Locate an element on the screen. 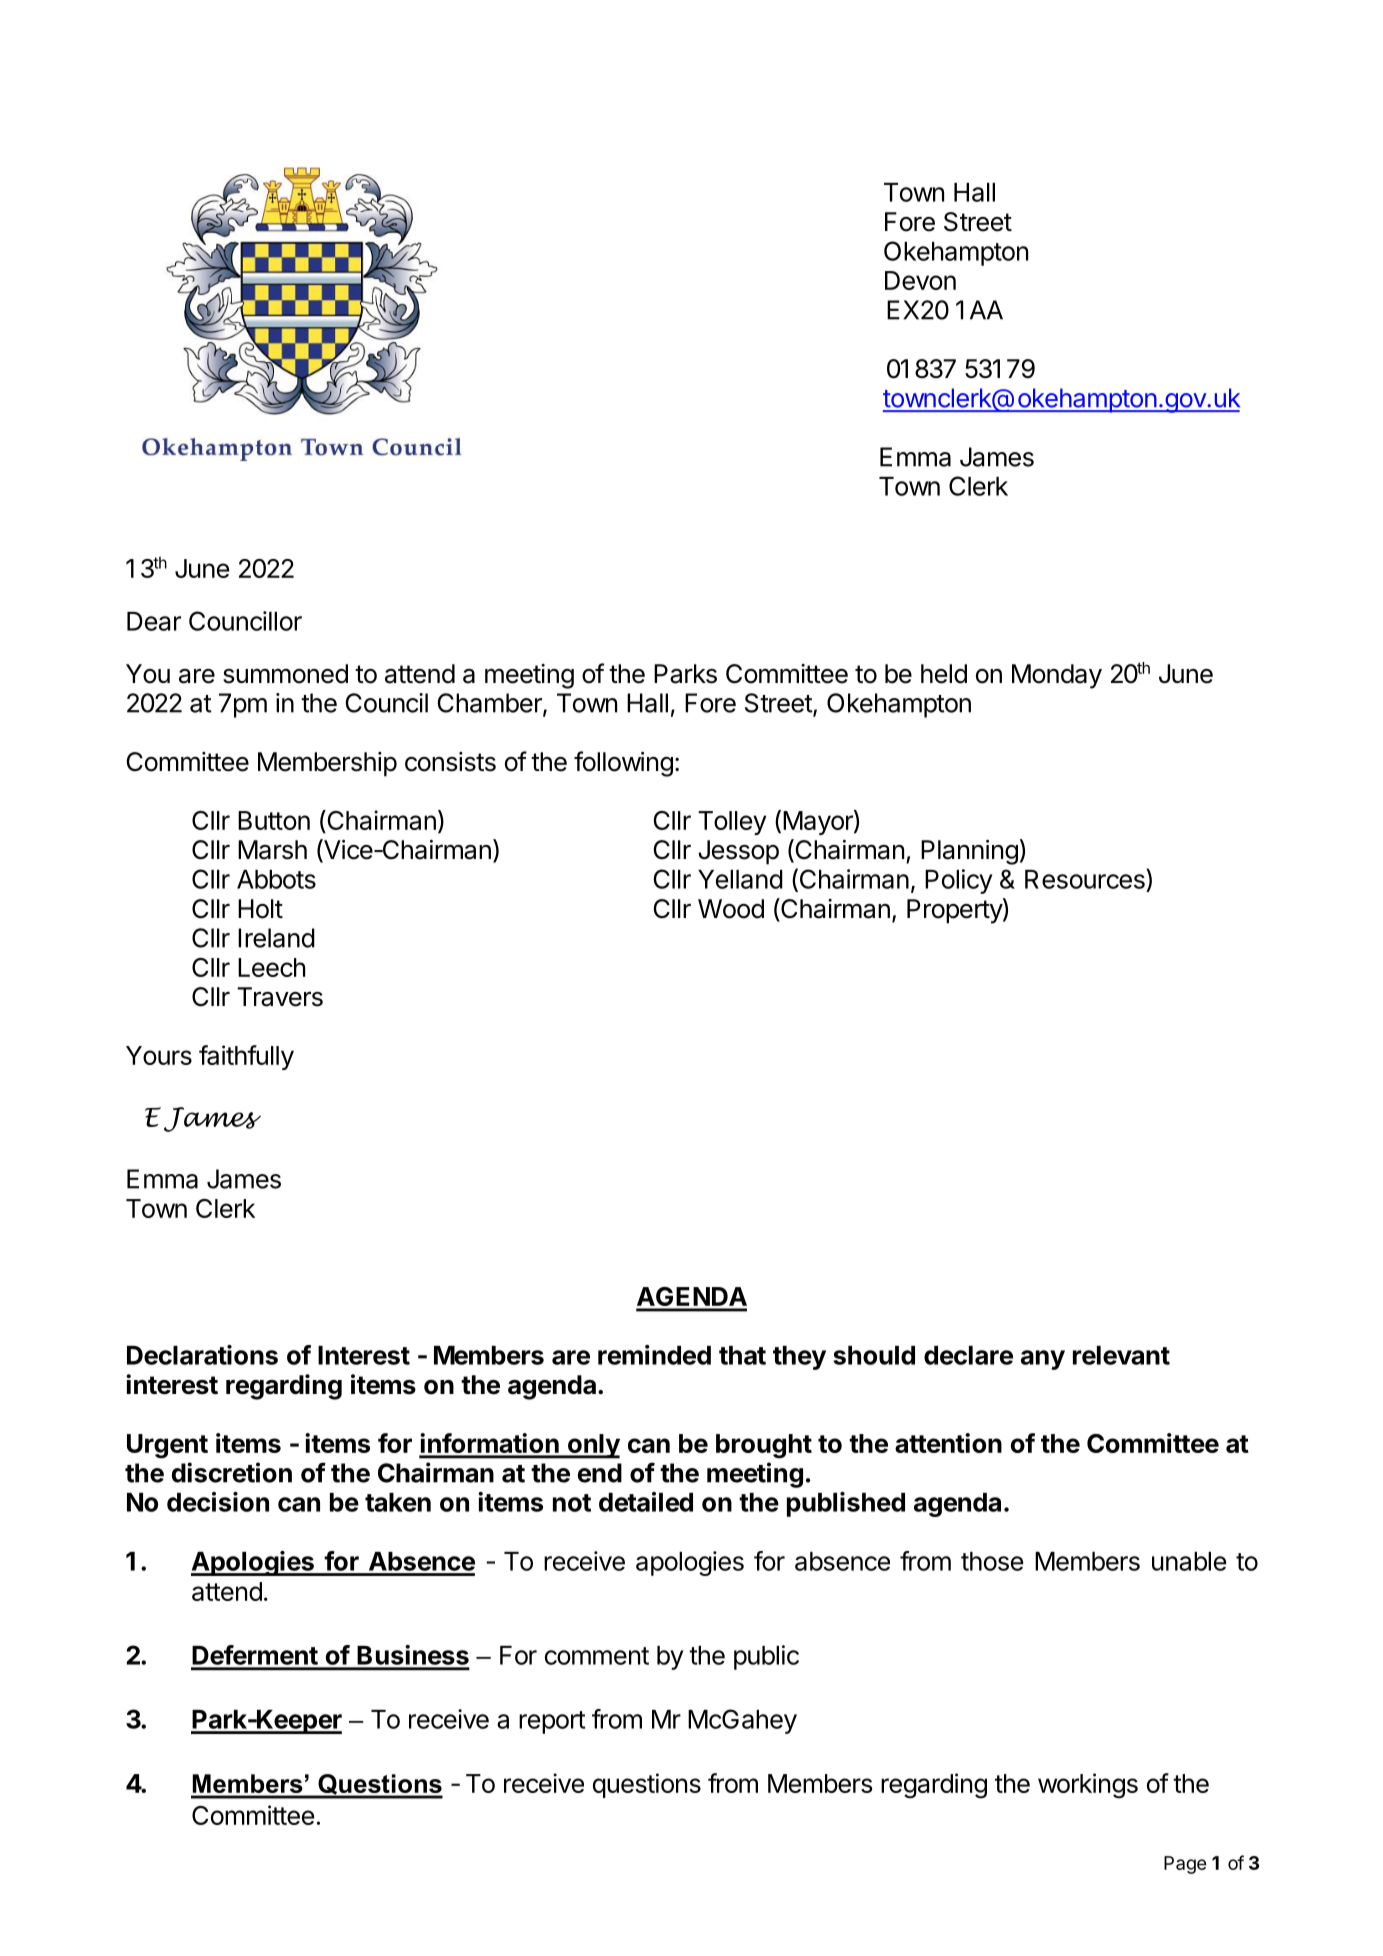  Dear is located at coordinates (154, 621).
